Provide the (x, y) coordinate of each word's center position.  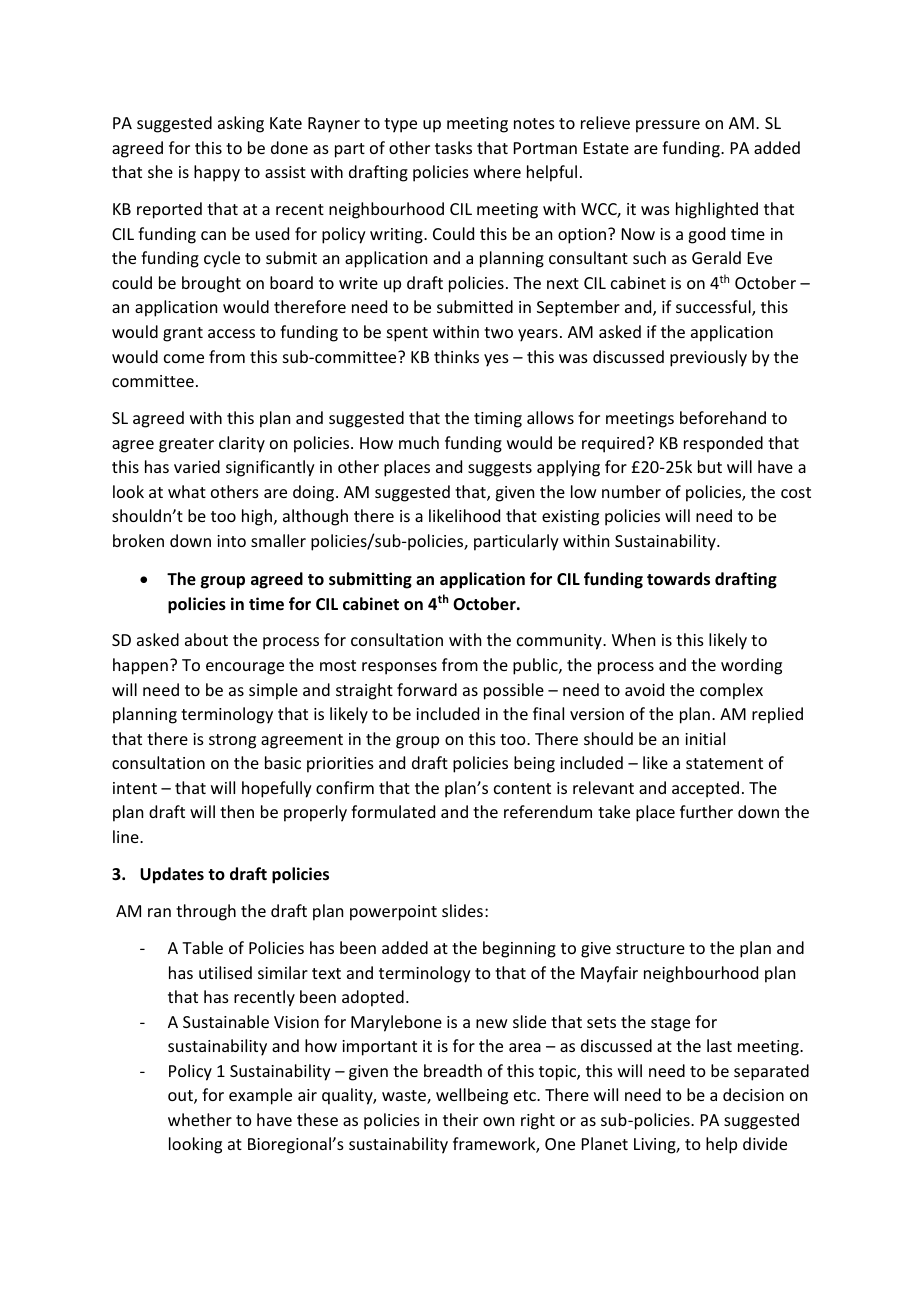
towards (678, 579)
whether (200, 1119)
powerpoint (393, 913)
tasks (453, 147)
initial (705, 738)
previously (708, 358)
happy (217, 173)
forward (427, 689)
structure (650, 948)
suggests (500, 469)
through (206, 912)
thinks (456, 356)
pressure (668, 126)
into (231, 541)
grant (183, 334)
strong (232, 741)
